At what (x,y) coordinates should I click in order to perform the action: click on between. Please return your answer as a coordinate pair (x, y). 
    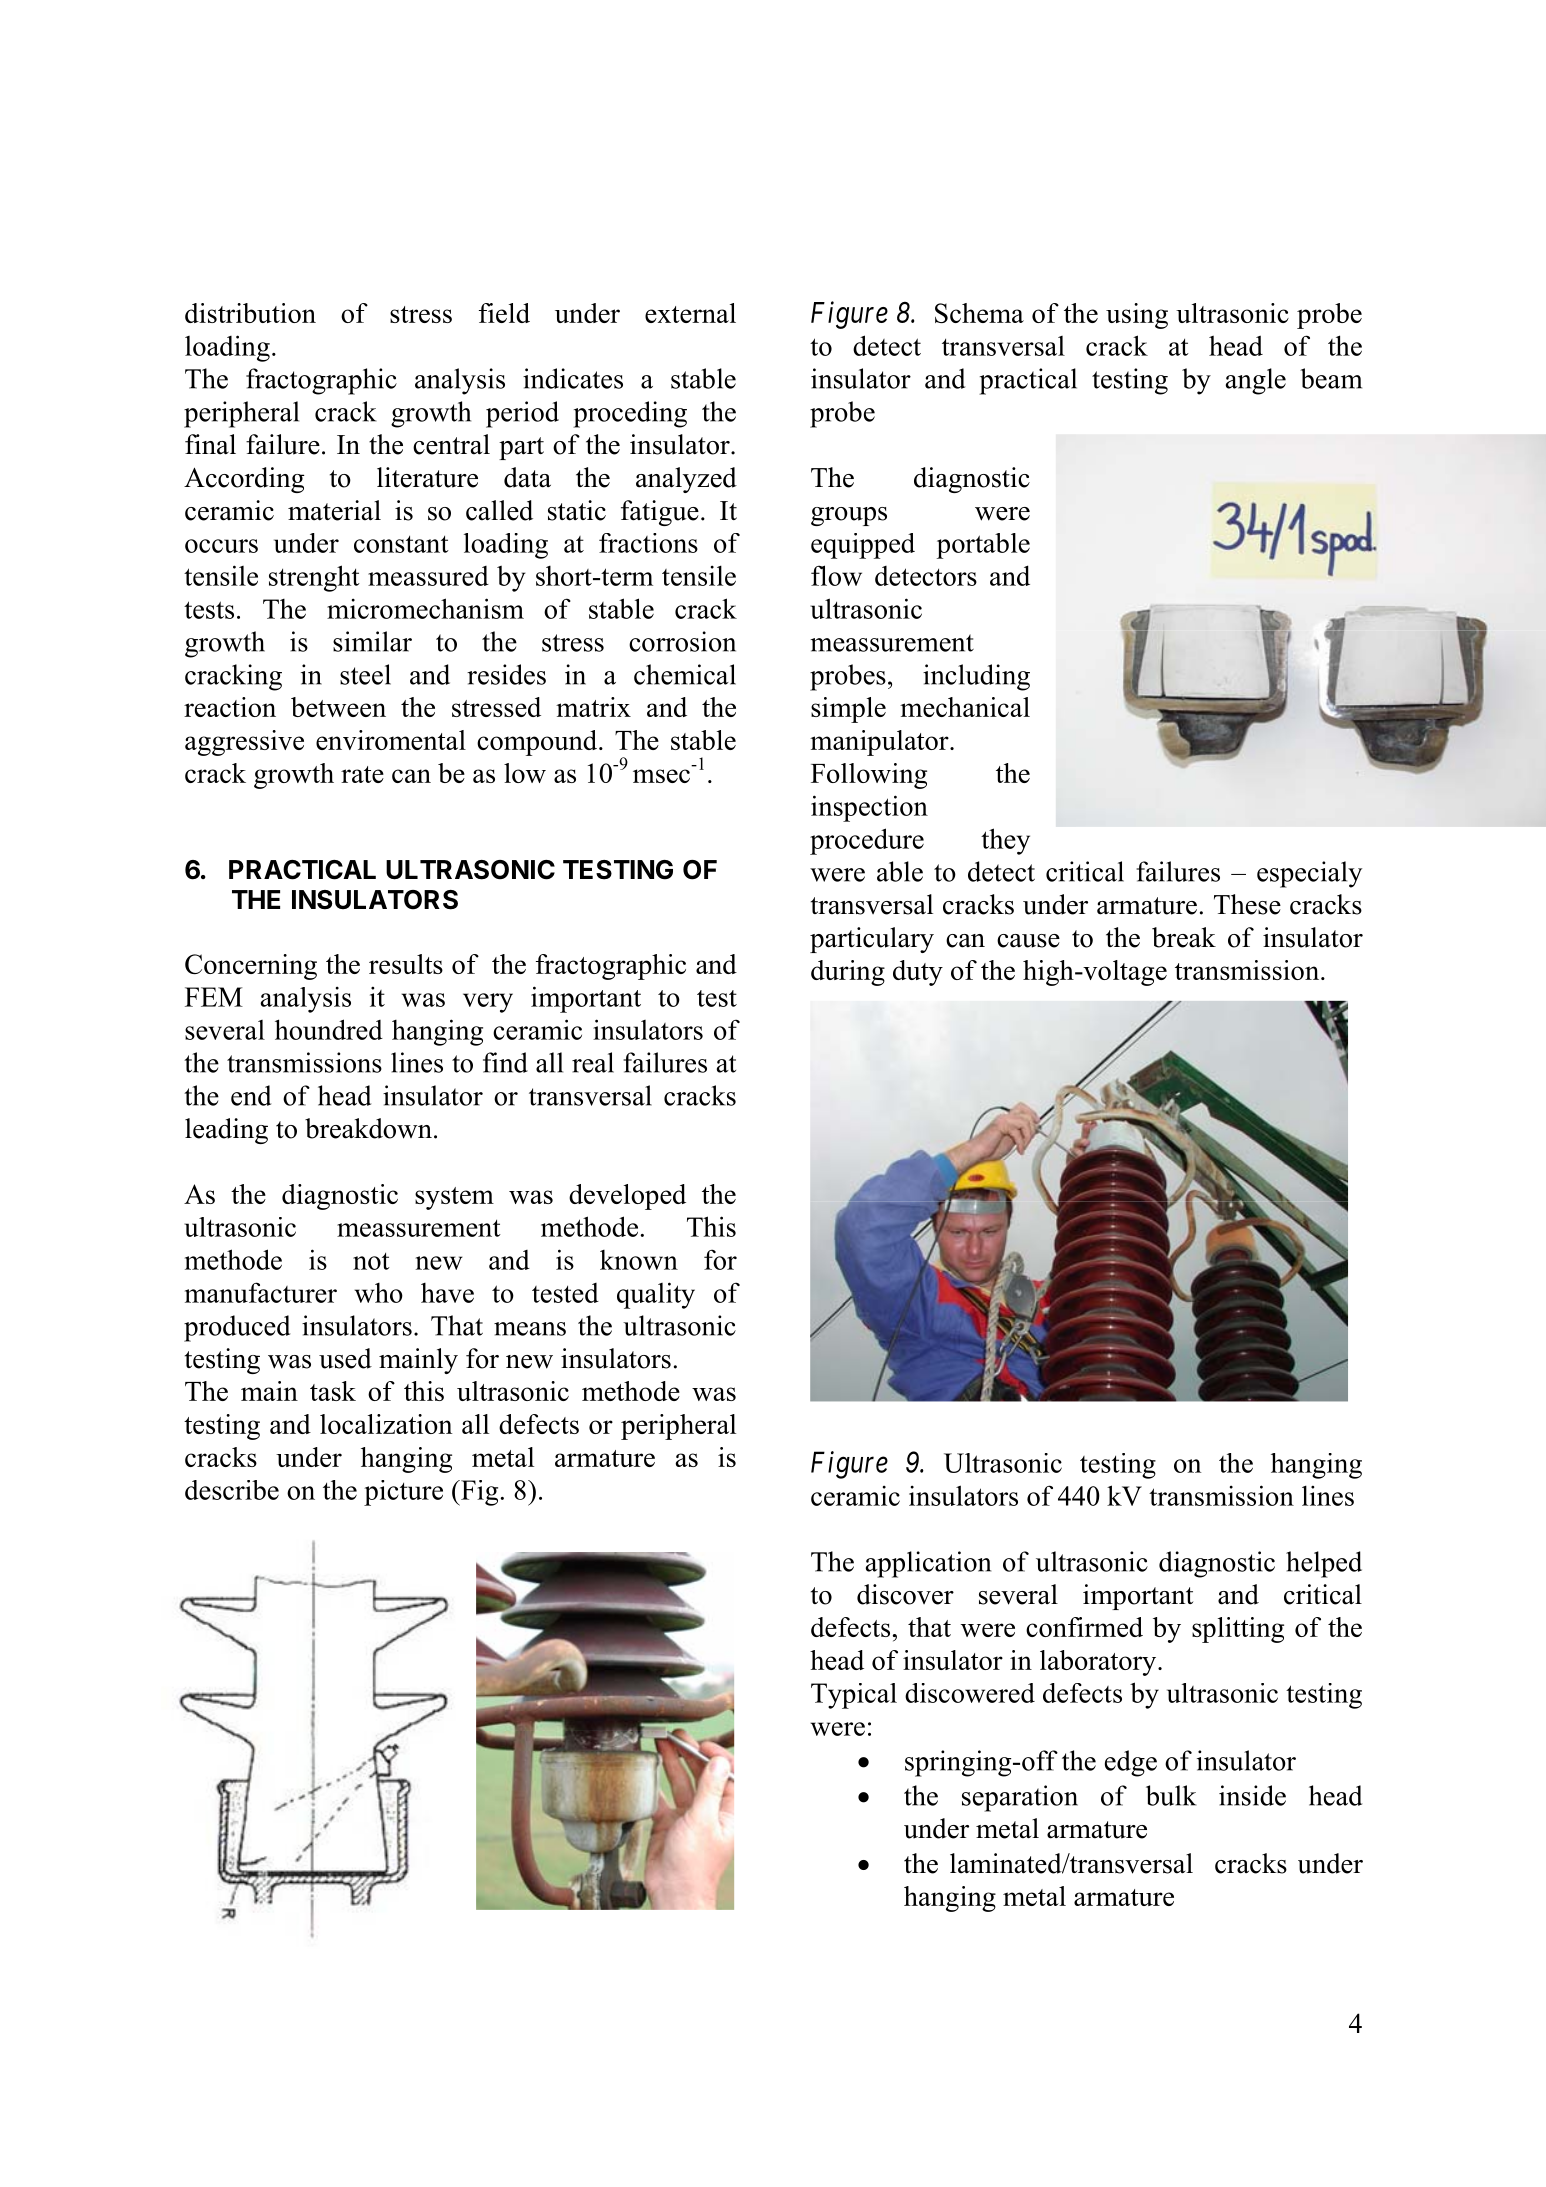
    Looking at the image, I should click on (338, 707).
